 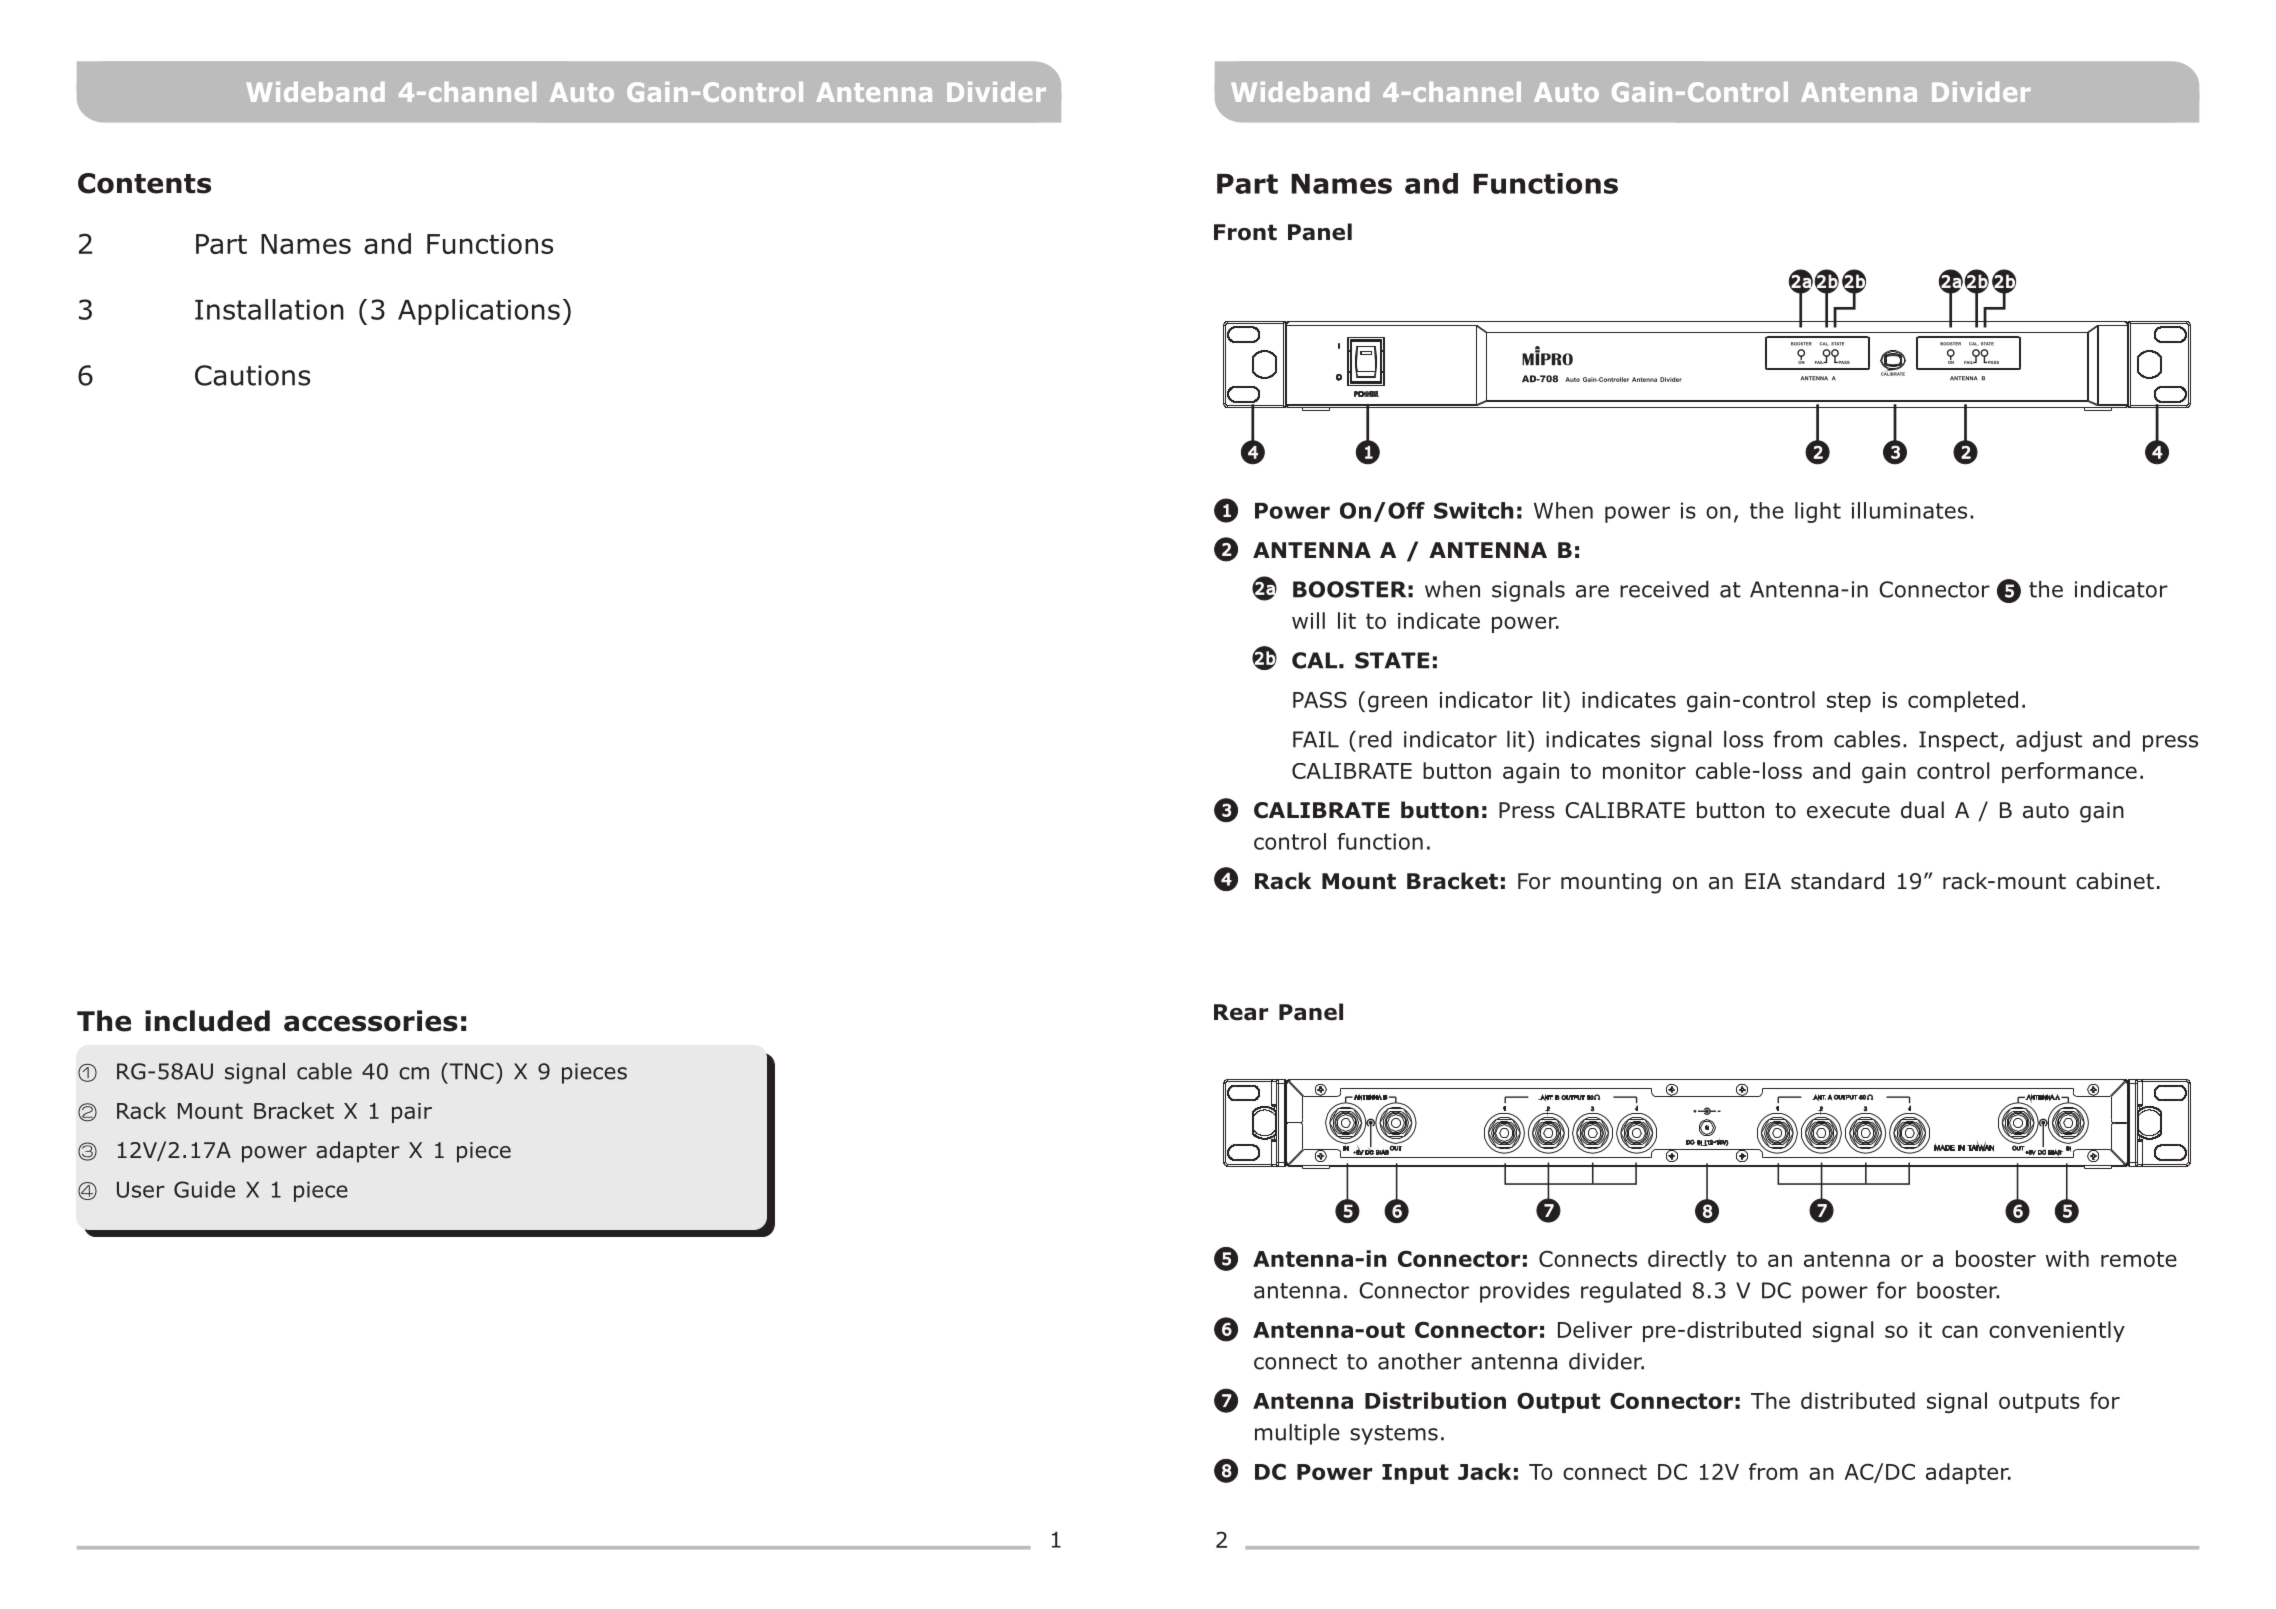 I want to click on accessories, so click(x=371, y=1021).
